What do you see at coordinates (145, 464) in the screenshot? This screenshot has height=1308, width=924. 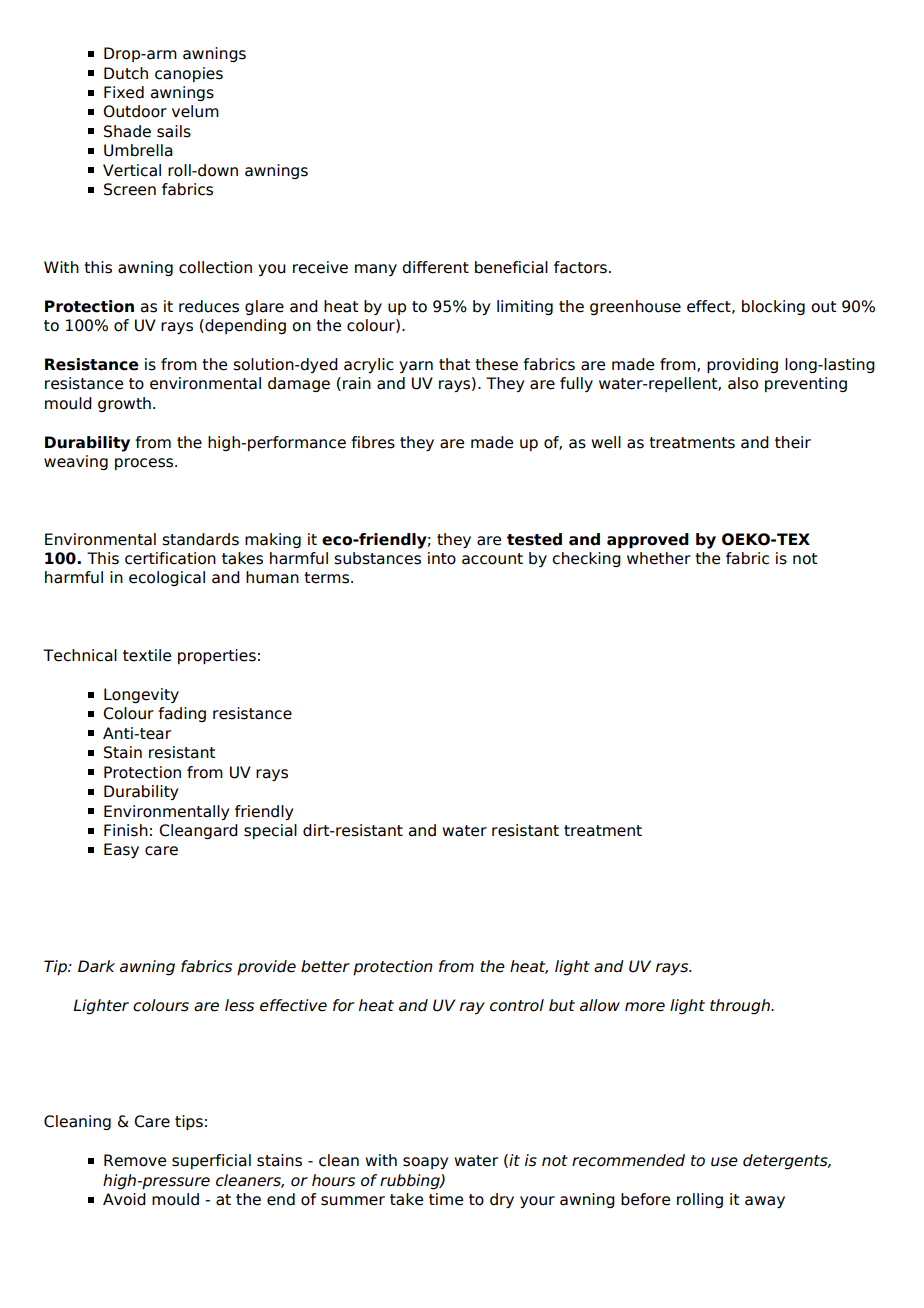 I see `process` at bounding box center [145, 464].
